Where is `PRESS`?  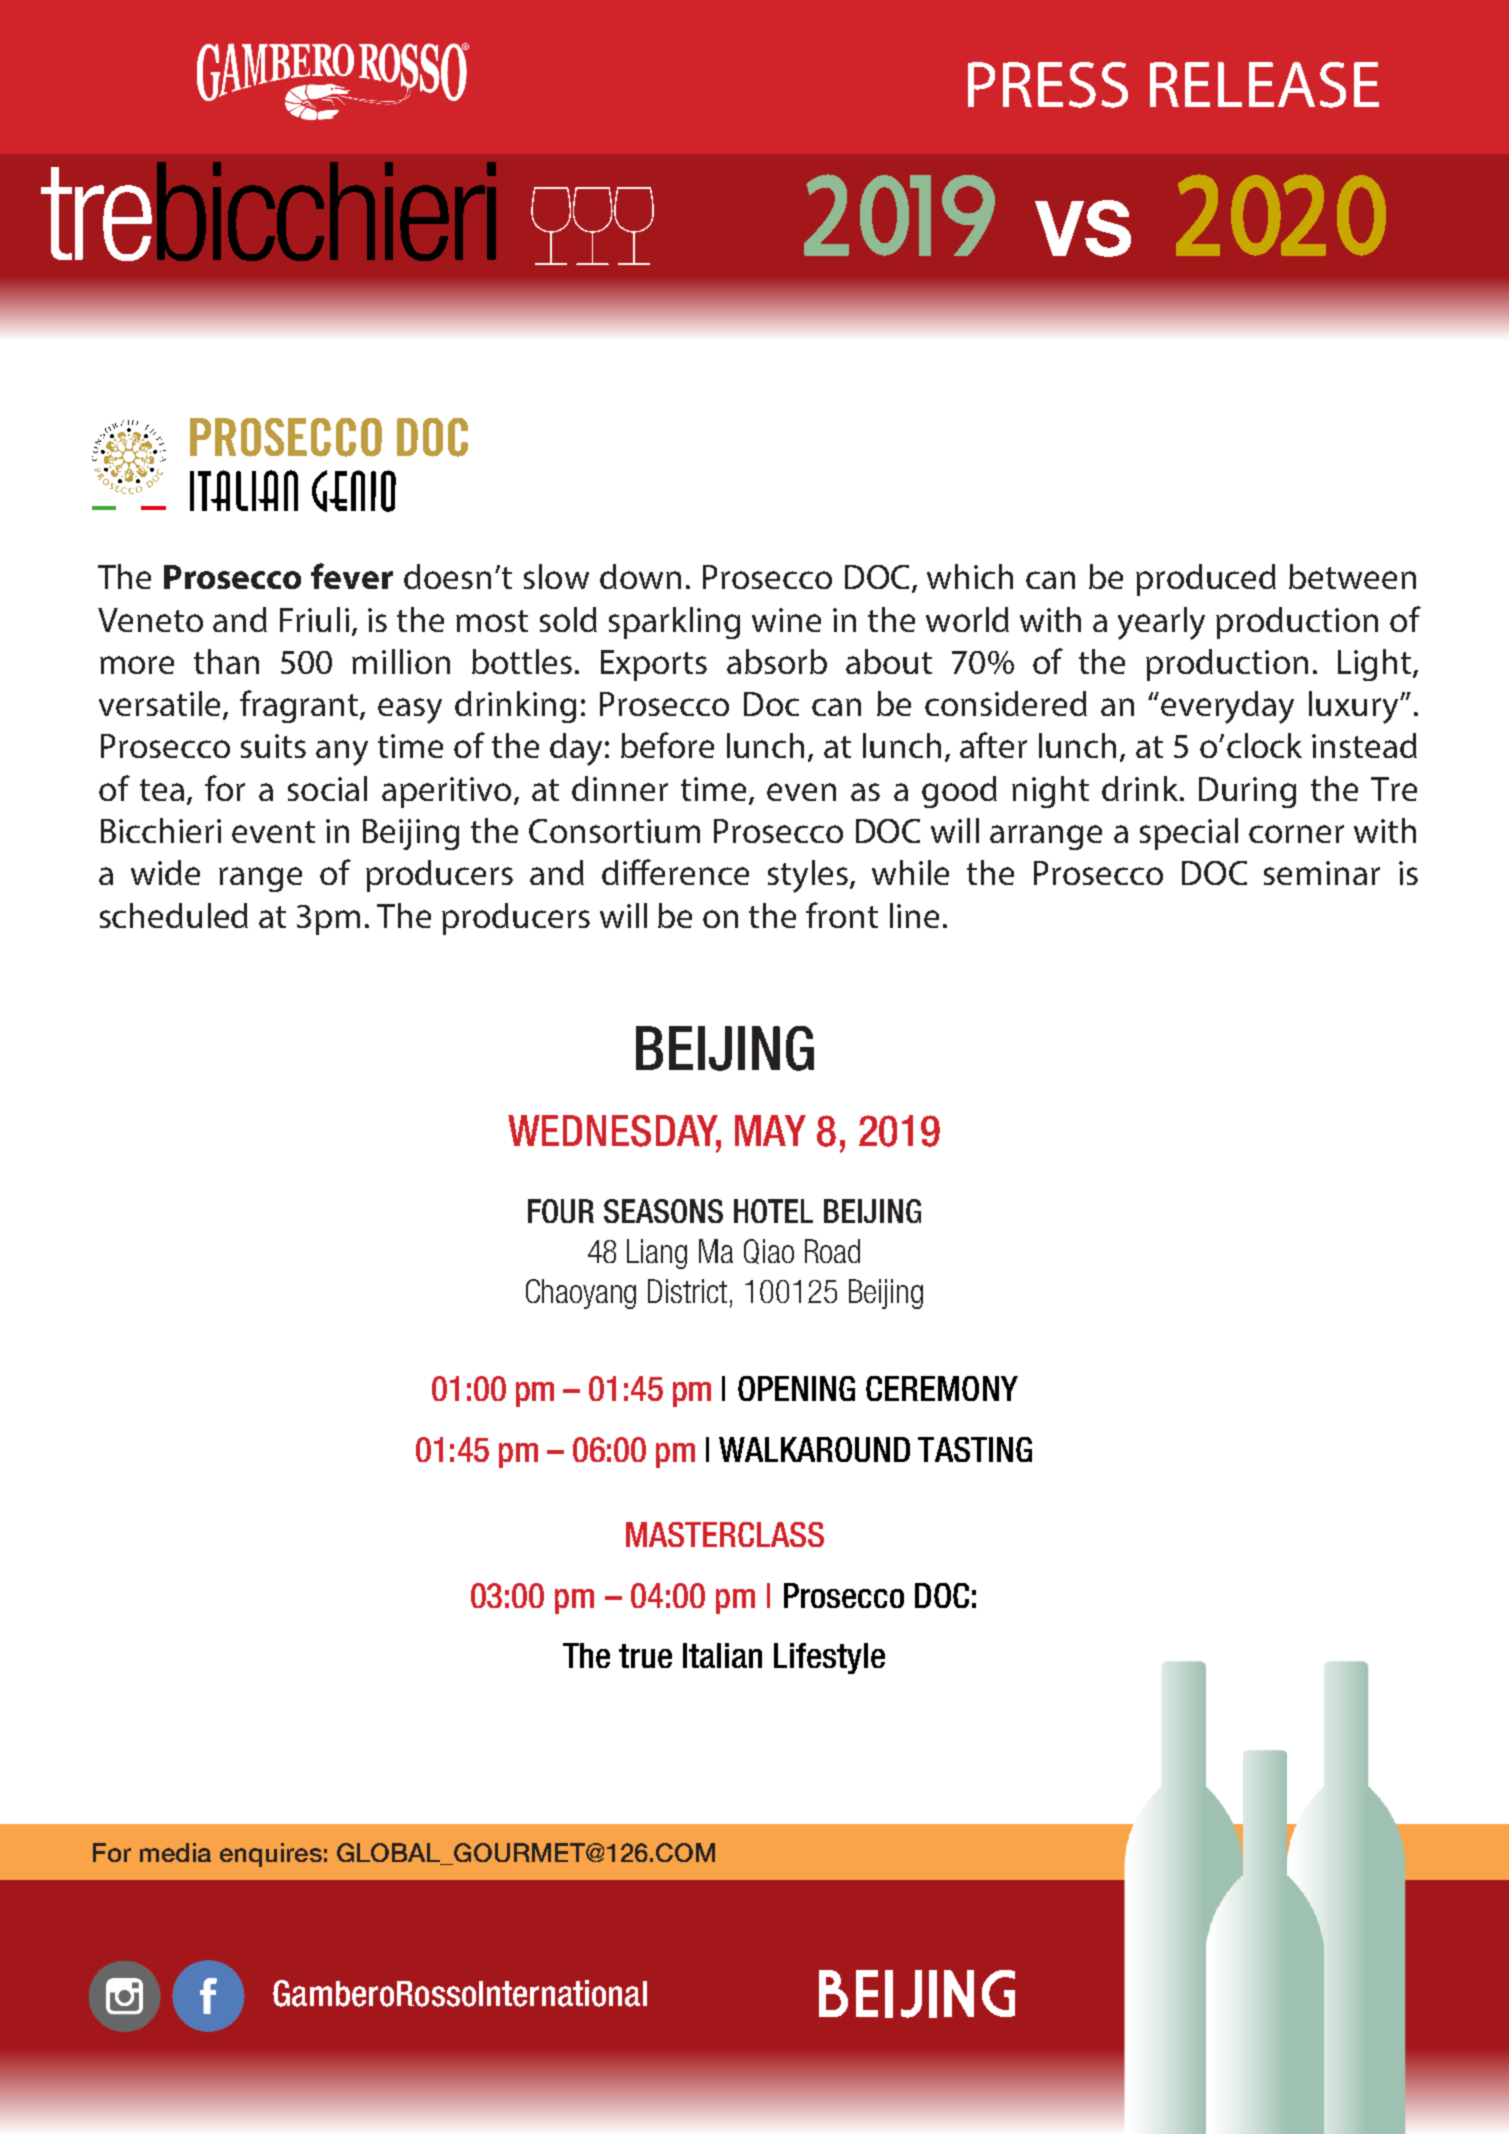 PRESS is located at coordinates (1048, 85).
